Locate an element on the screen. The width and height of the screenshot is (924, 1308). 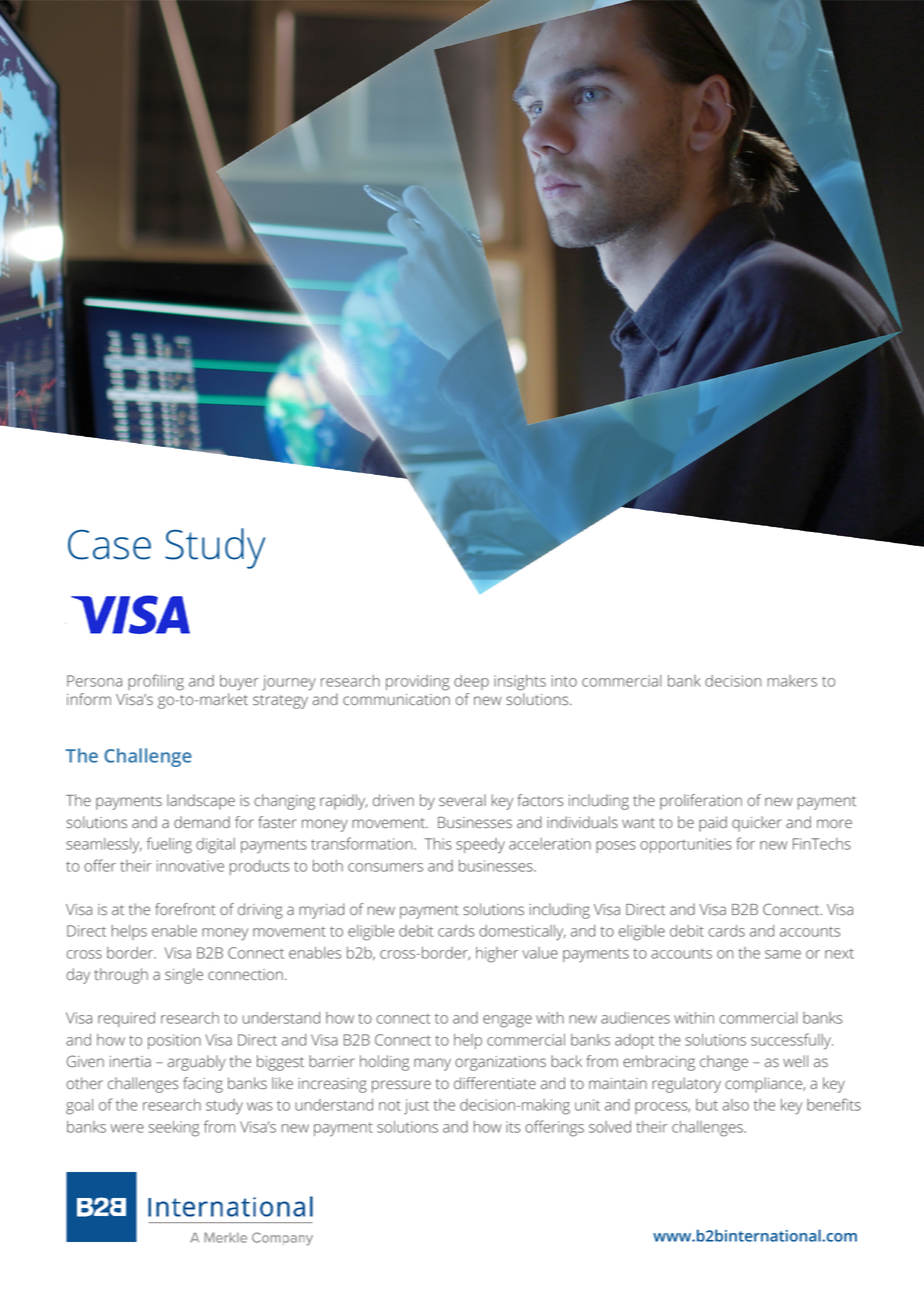
single is located at coordinates (184, 976).
